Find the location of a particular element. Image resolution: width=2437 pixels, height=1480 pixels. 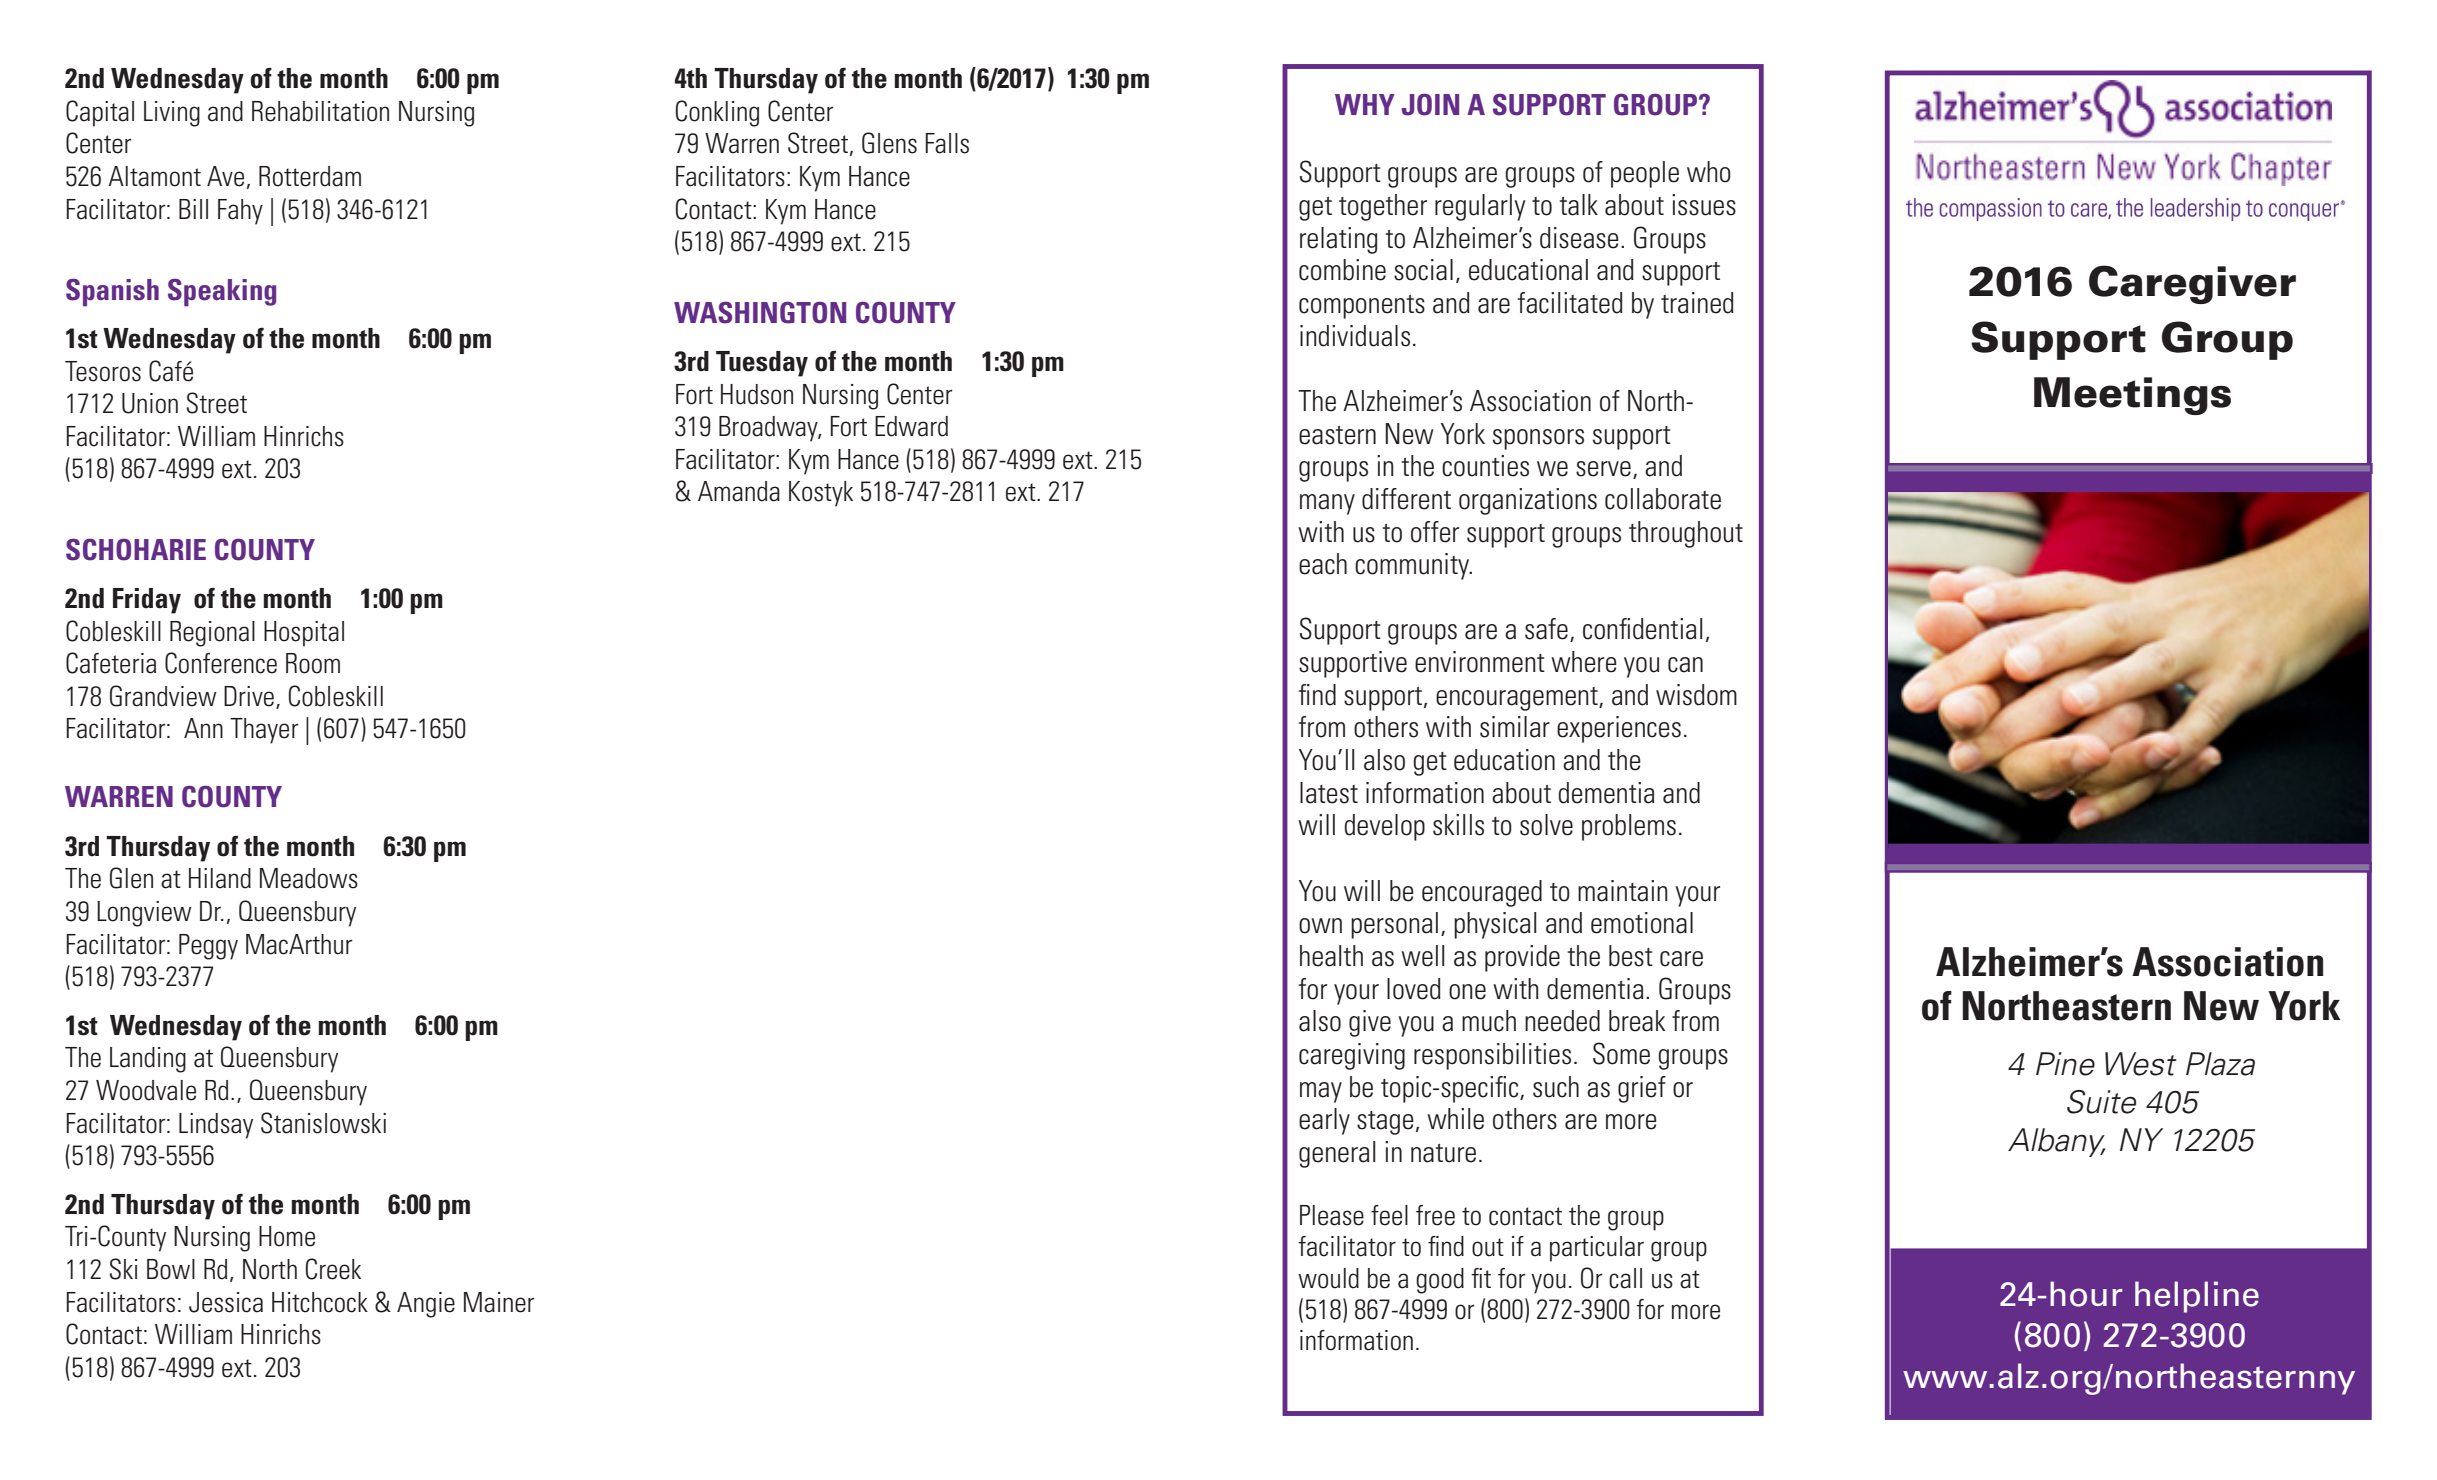

environment is located at coordinates (1480, 662).
